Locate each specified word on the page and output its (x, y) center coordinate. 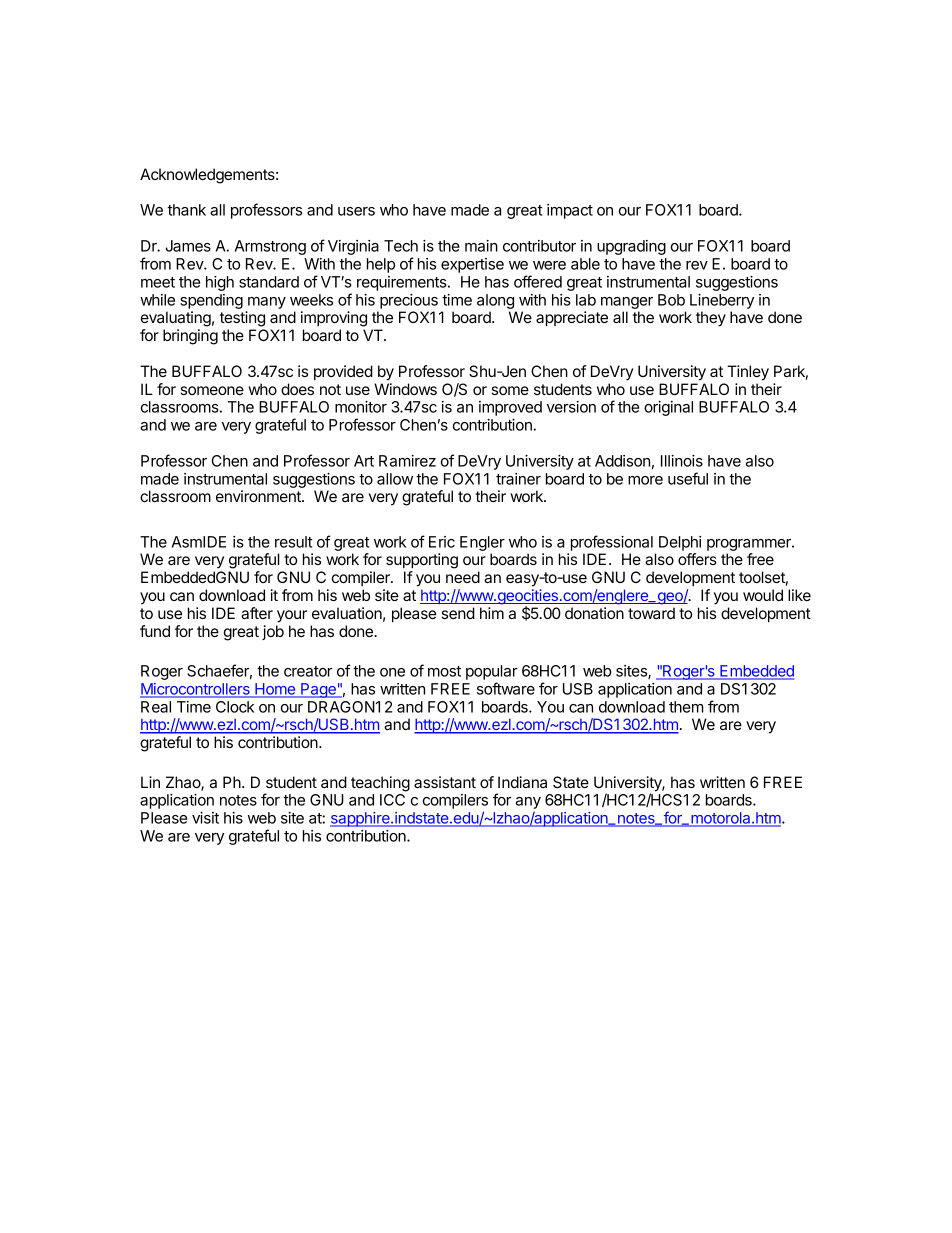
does (297, 389)
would (763, 595)
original (668, 408)
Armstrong (270, 247)
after (257, 613)
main (481, 246)
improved (510, 408)
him (492, 613)
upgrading (631, 247)
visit (205, 818)
